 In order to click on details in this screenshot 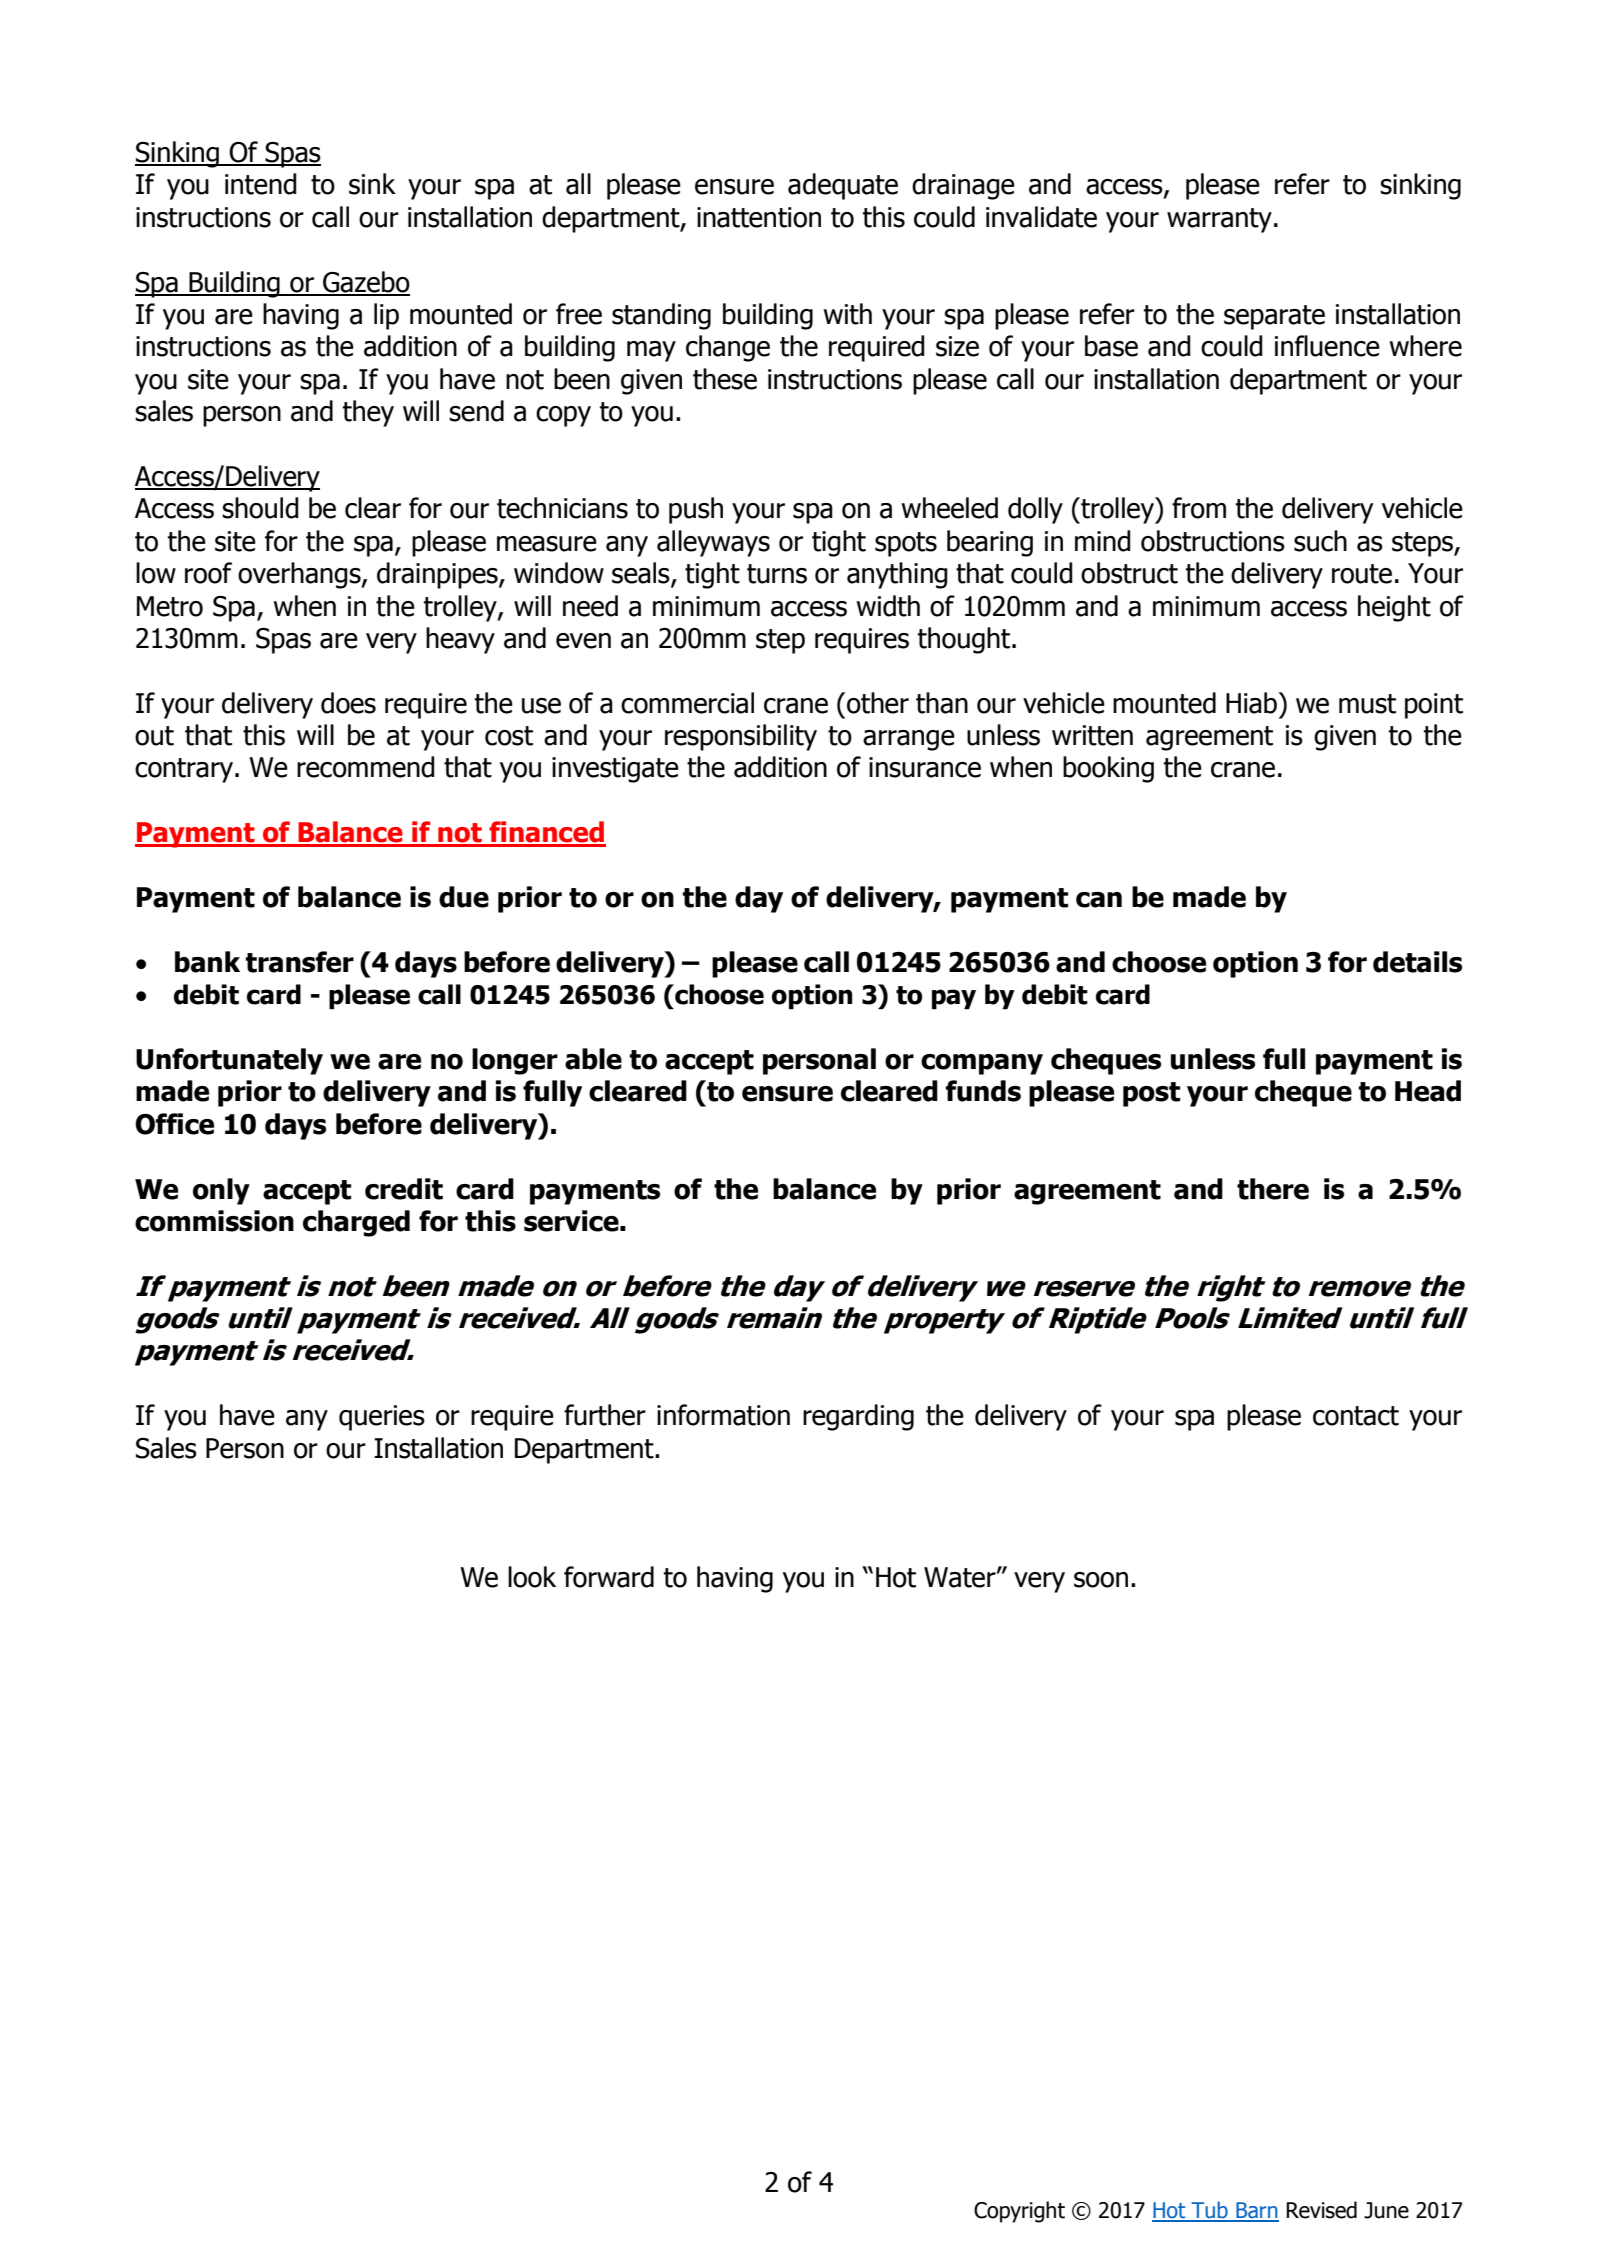, I will do `click(1417, 962)`.
